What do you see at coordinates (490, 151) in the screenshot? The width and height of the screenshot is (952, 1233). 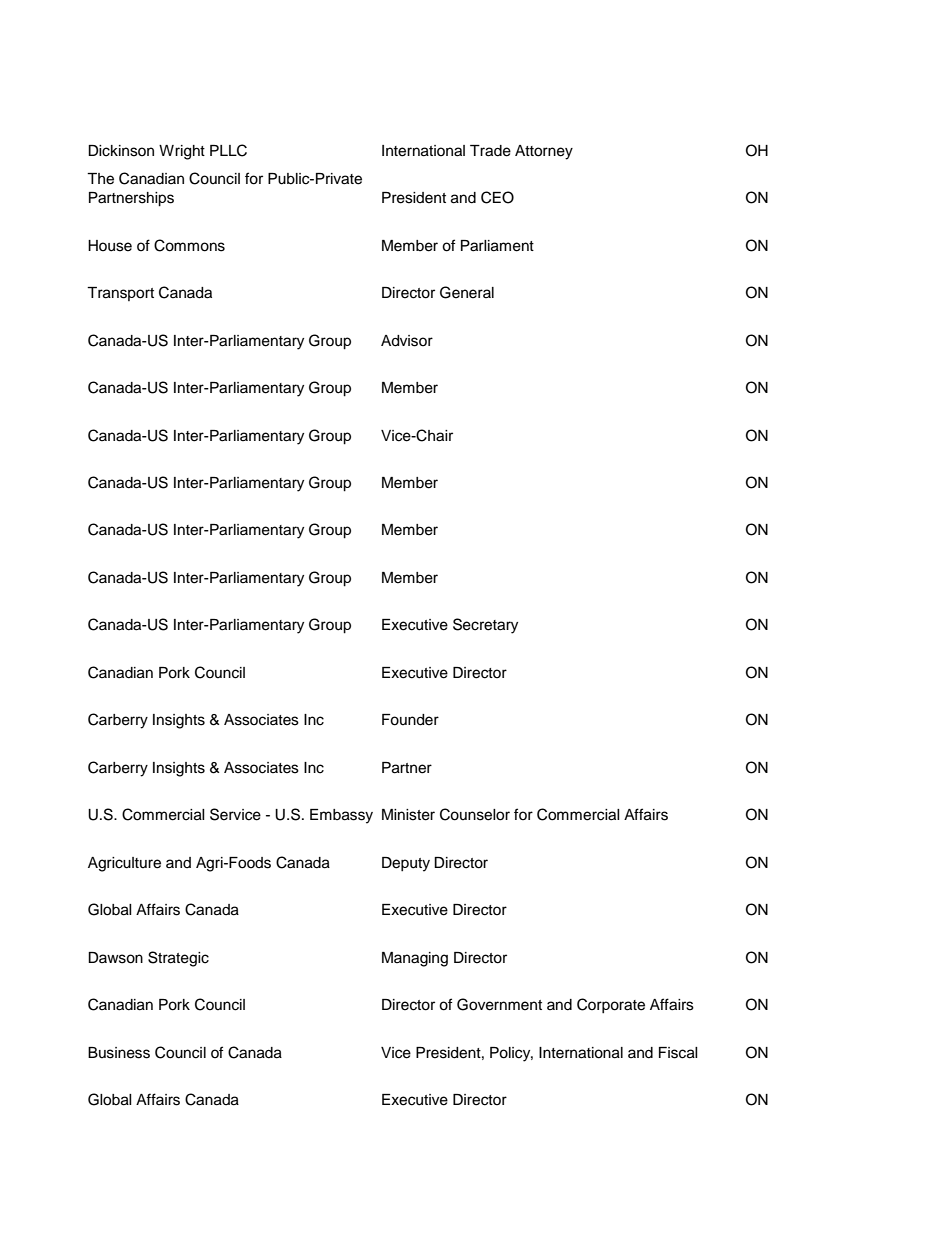 I see `Trade` at bounding box center [490, 151].
